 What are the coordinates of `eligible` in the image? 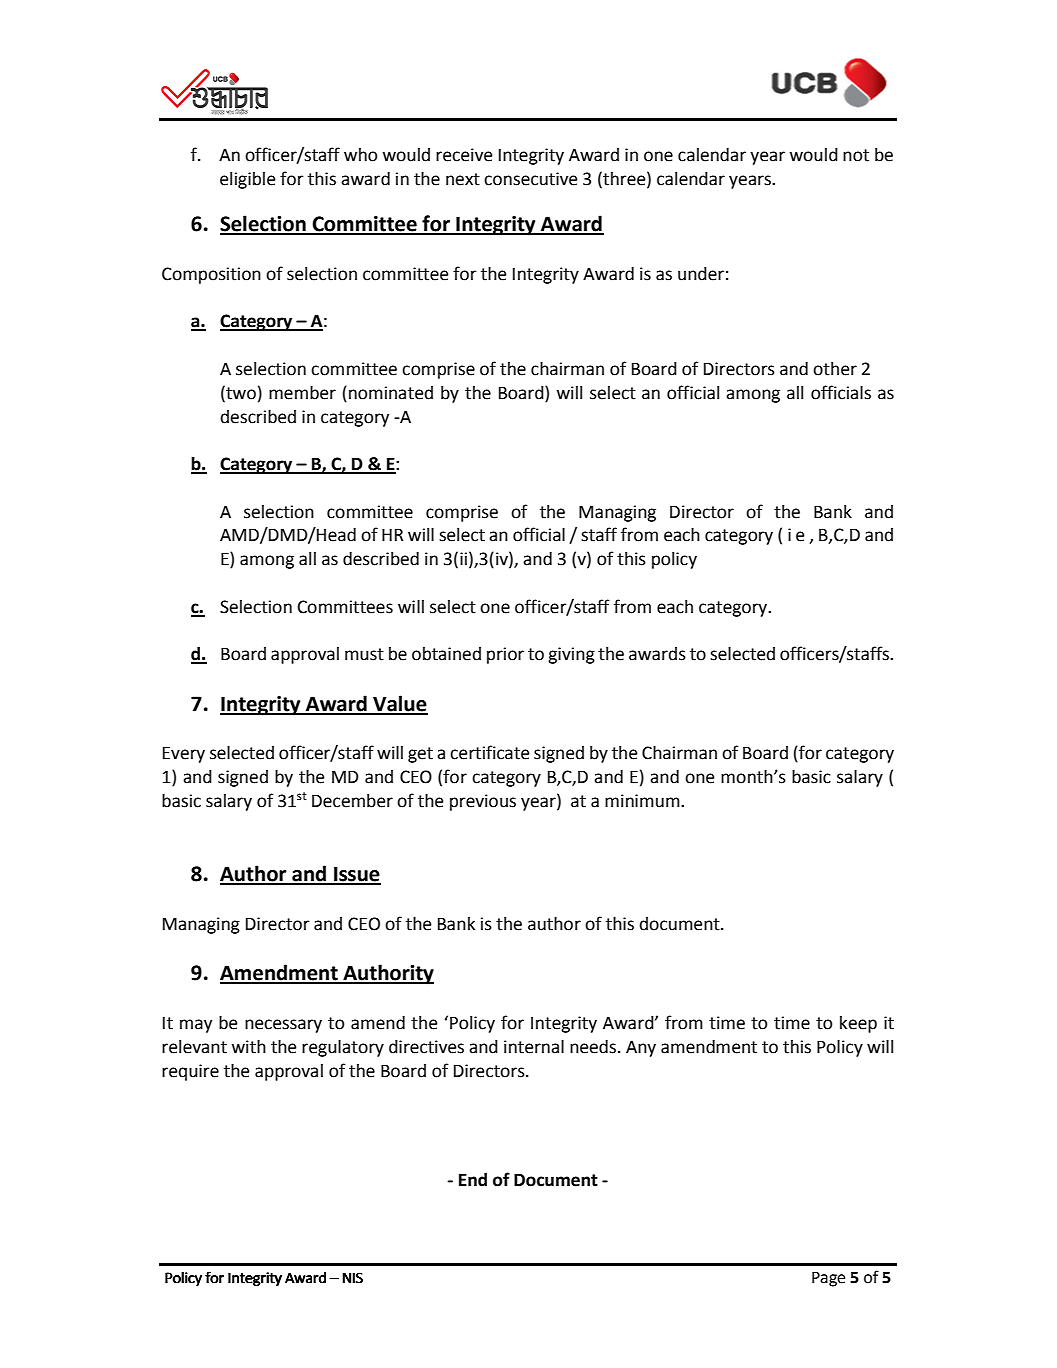 It's located at (247, 180).
